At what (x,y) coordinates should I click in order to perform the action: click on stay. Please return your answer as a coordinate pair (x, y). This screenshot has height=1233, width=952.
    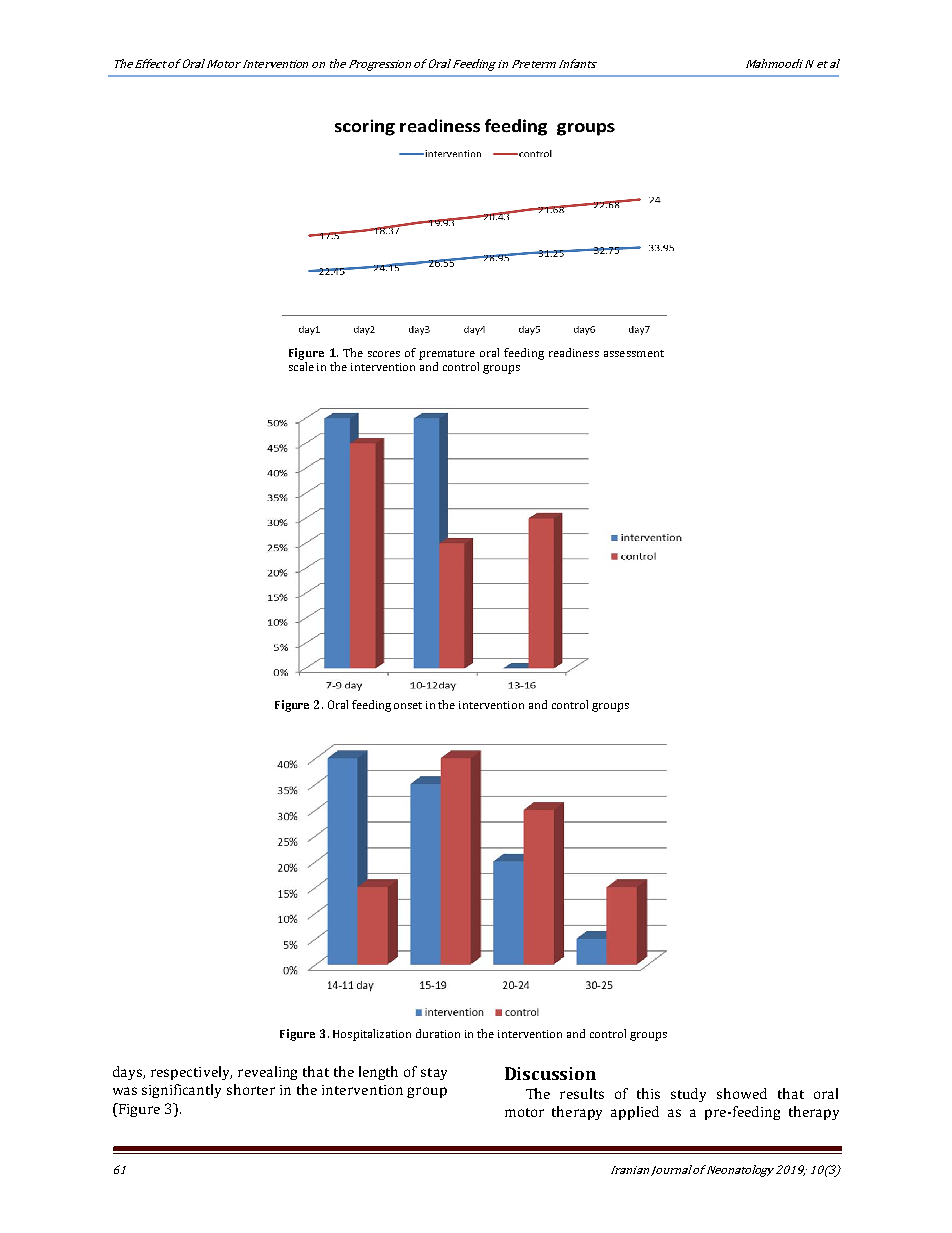
    Looking at the image, I should click on (434, 1074).
